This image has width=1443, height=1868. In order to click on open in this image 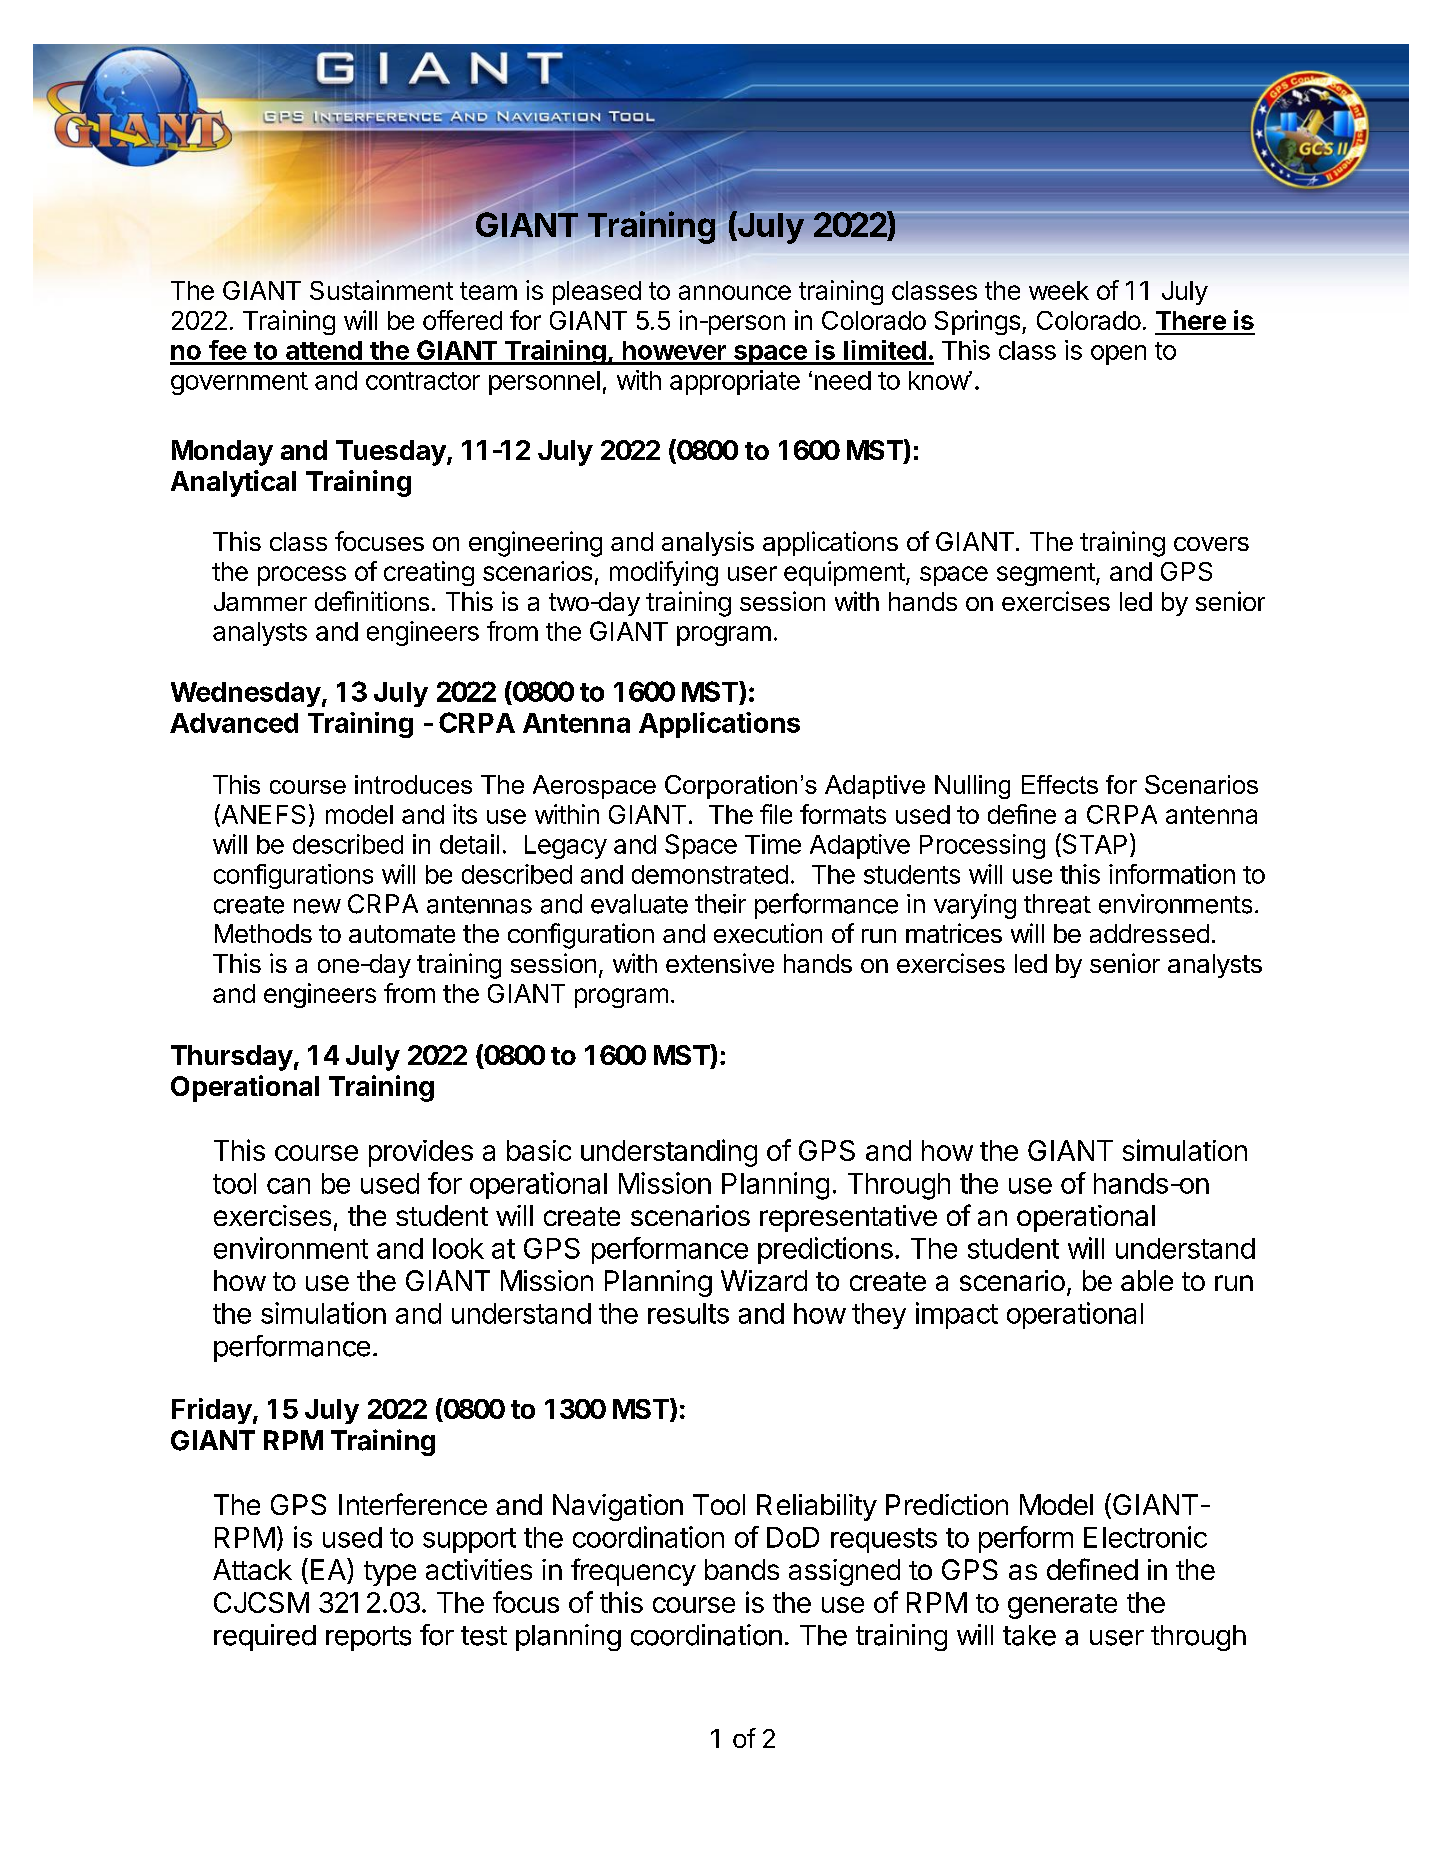, I will do `click(1118, 355)`.
